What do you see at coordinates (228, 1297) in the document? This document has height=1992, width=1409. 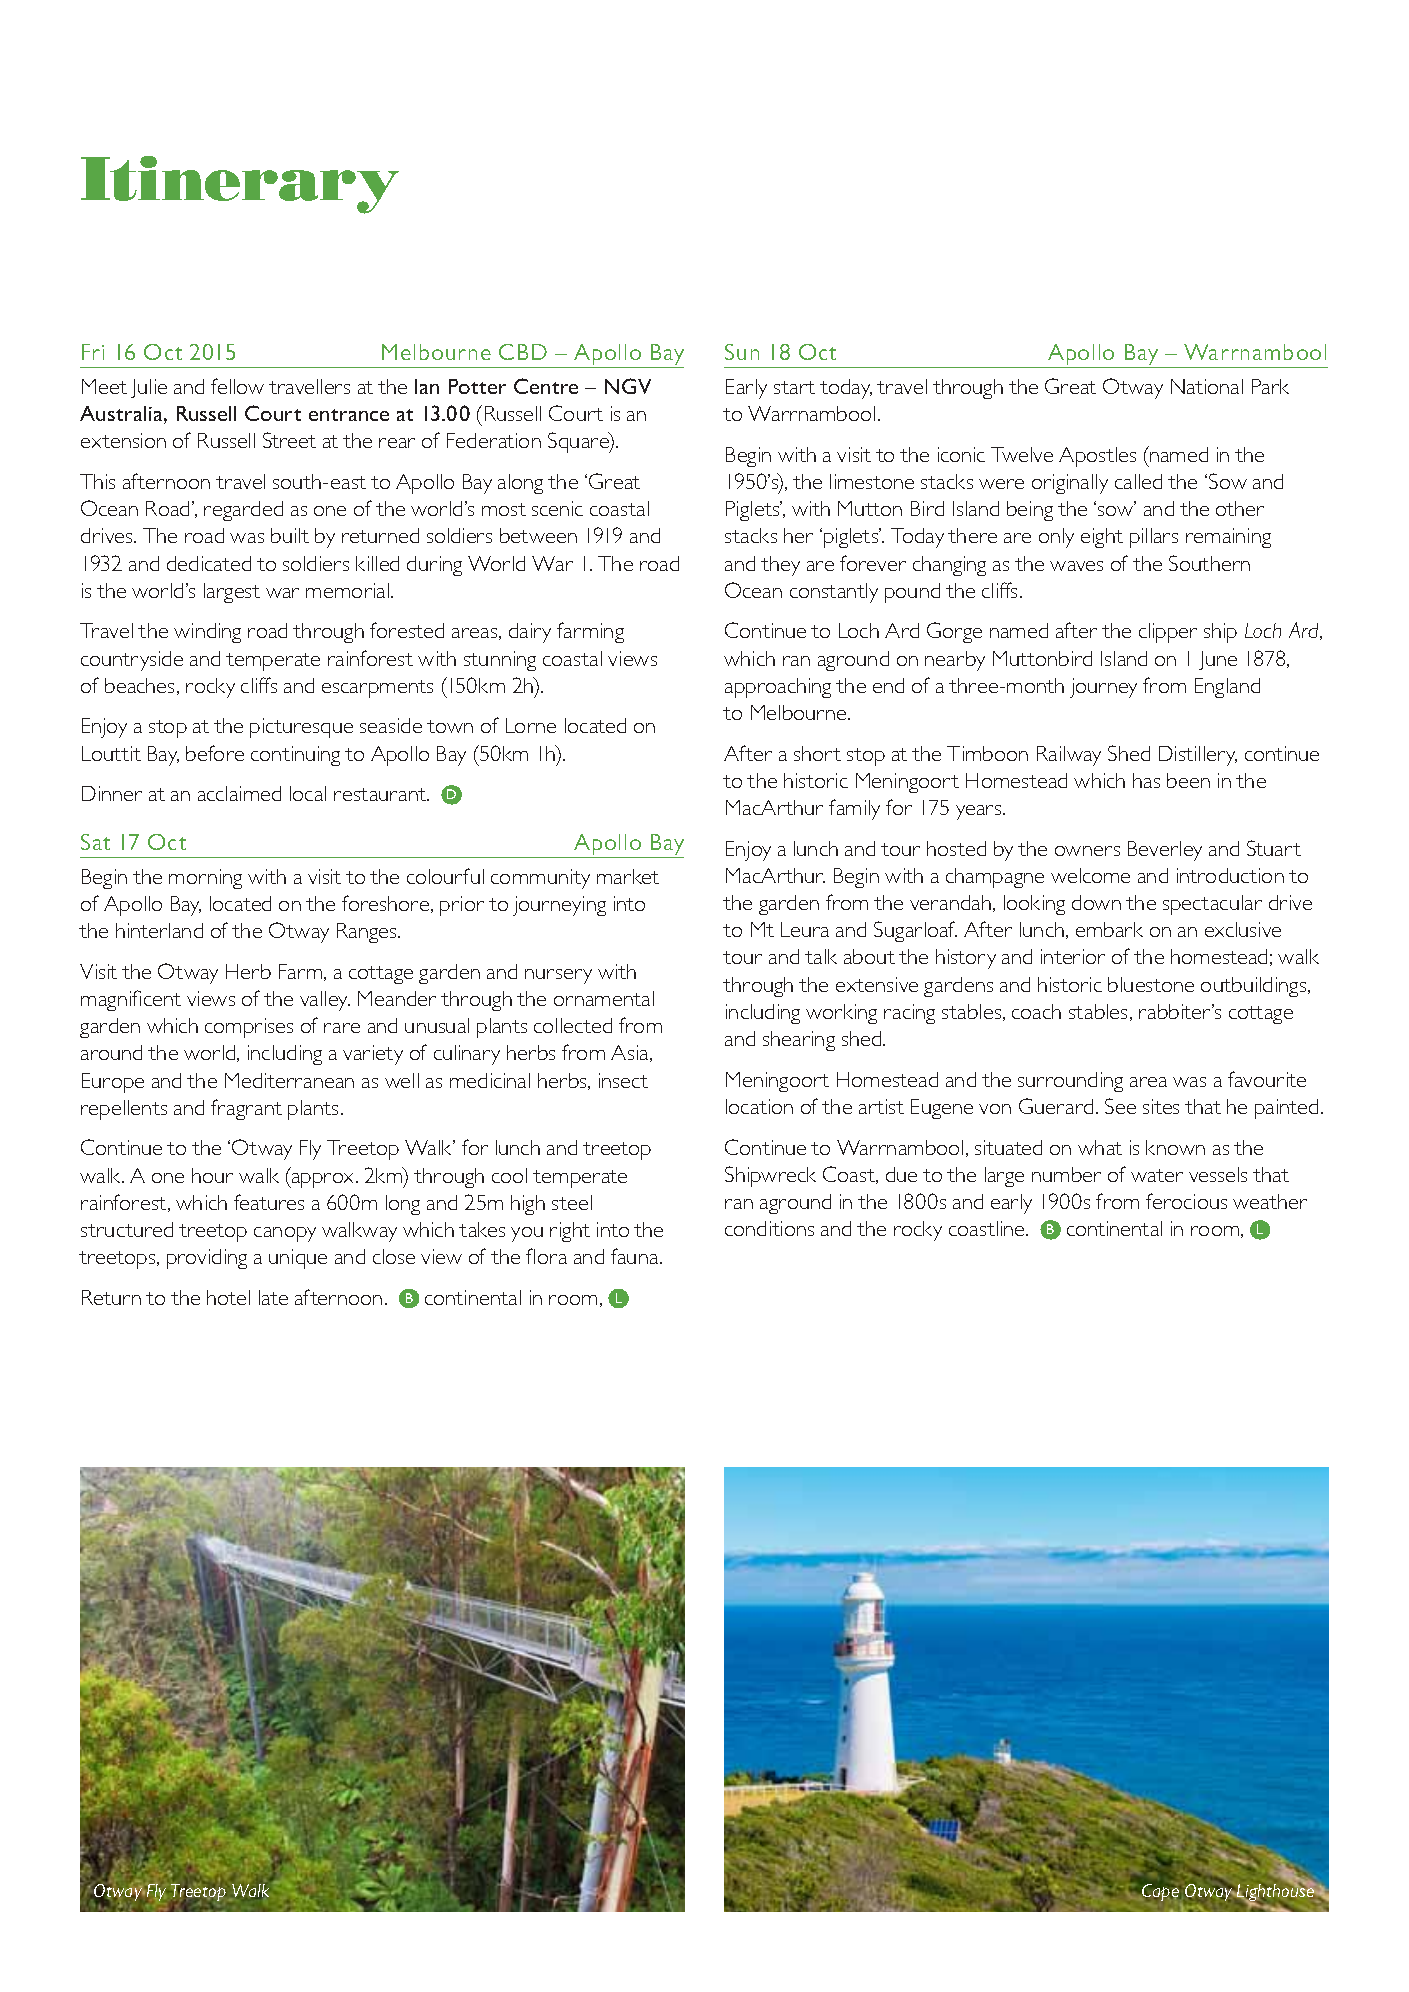 I see `hotel` at bounding box center [228, 1297].
